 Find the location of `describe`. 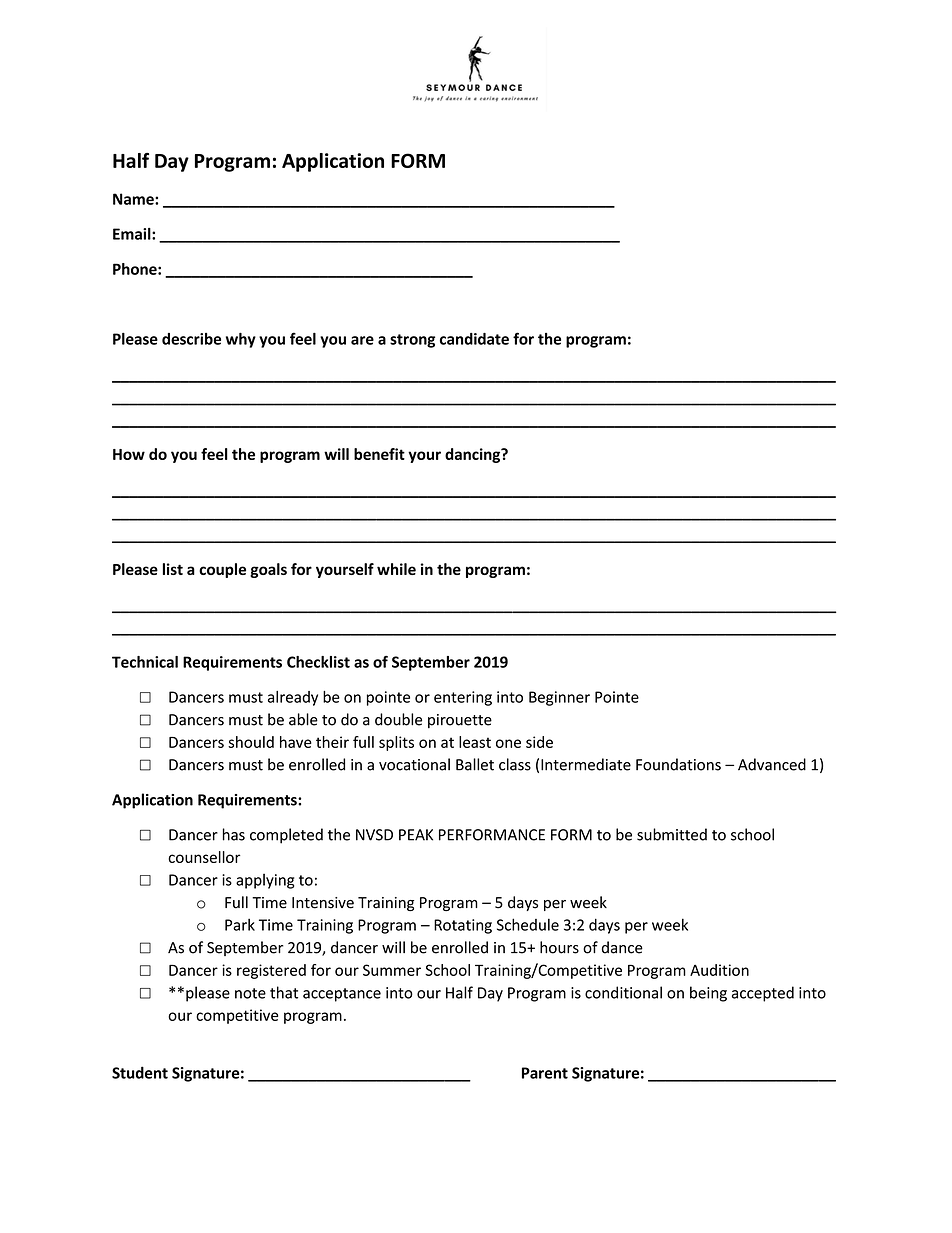

describe is located at coordinates (191, 339).
